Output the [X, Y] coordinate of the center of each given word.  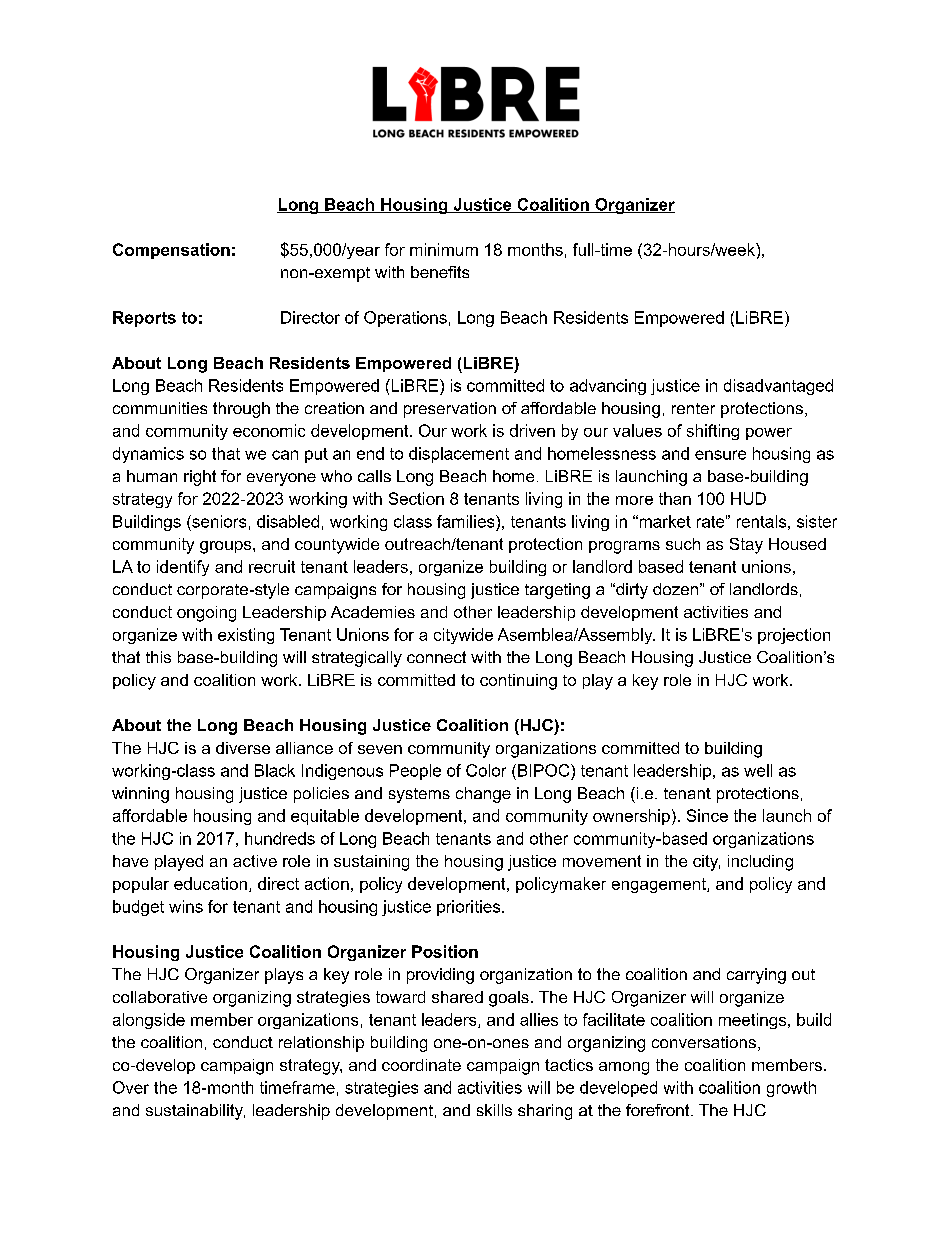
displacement [459, 455]
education [210, 883]
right [200, 478]
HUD [748, 498]
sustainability [195, 1112]
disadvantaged [778, 387]
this [158, 657]
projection [794, 636]
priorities [470, 908]
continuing [518, 682]
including [760, 863]
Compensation [171, 251]
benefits [440, 272]
